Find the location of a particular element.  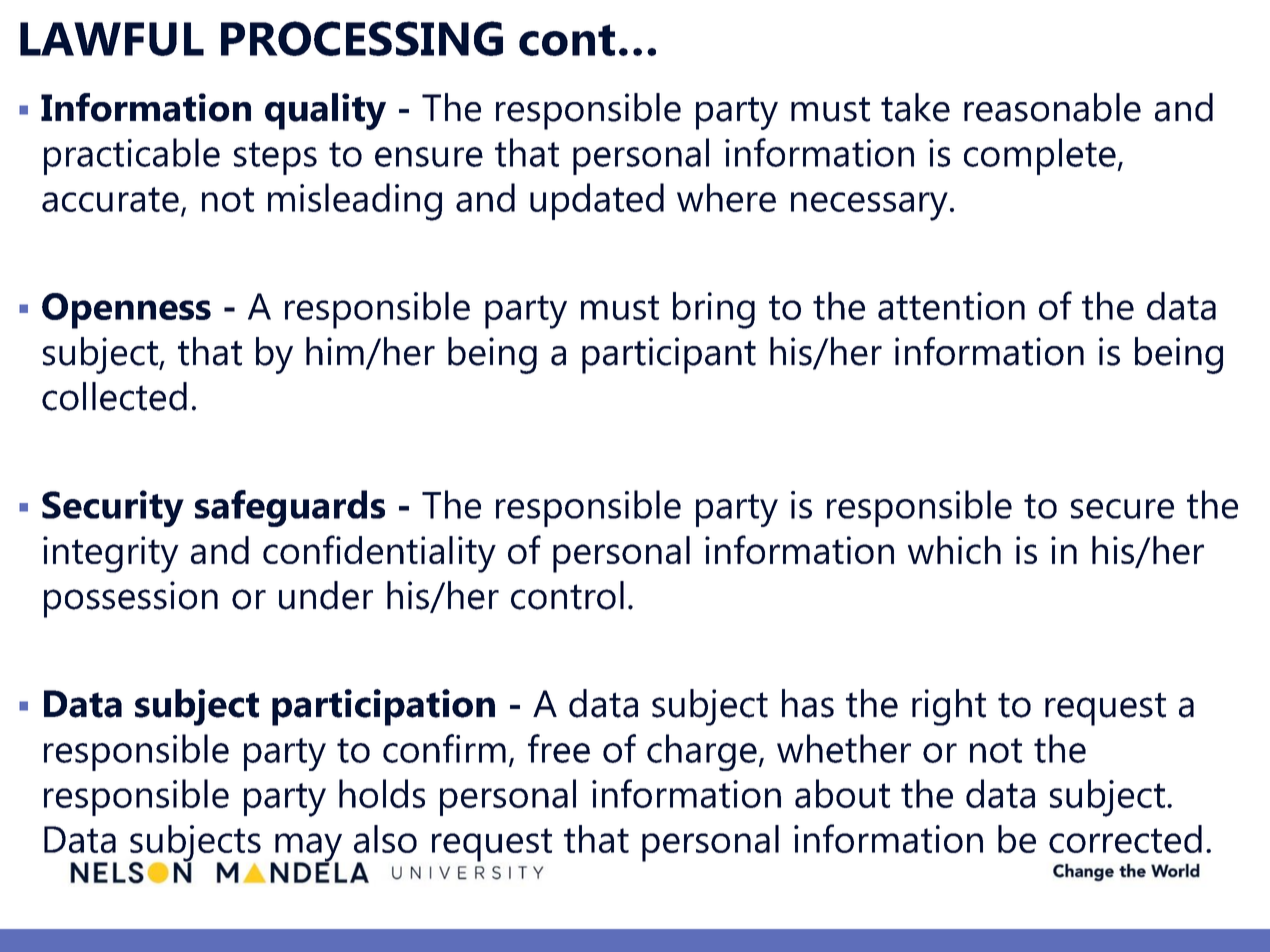

Openness is located at coordinates (126, 311).
